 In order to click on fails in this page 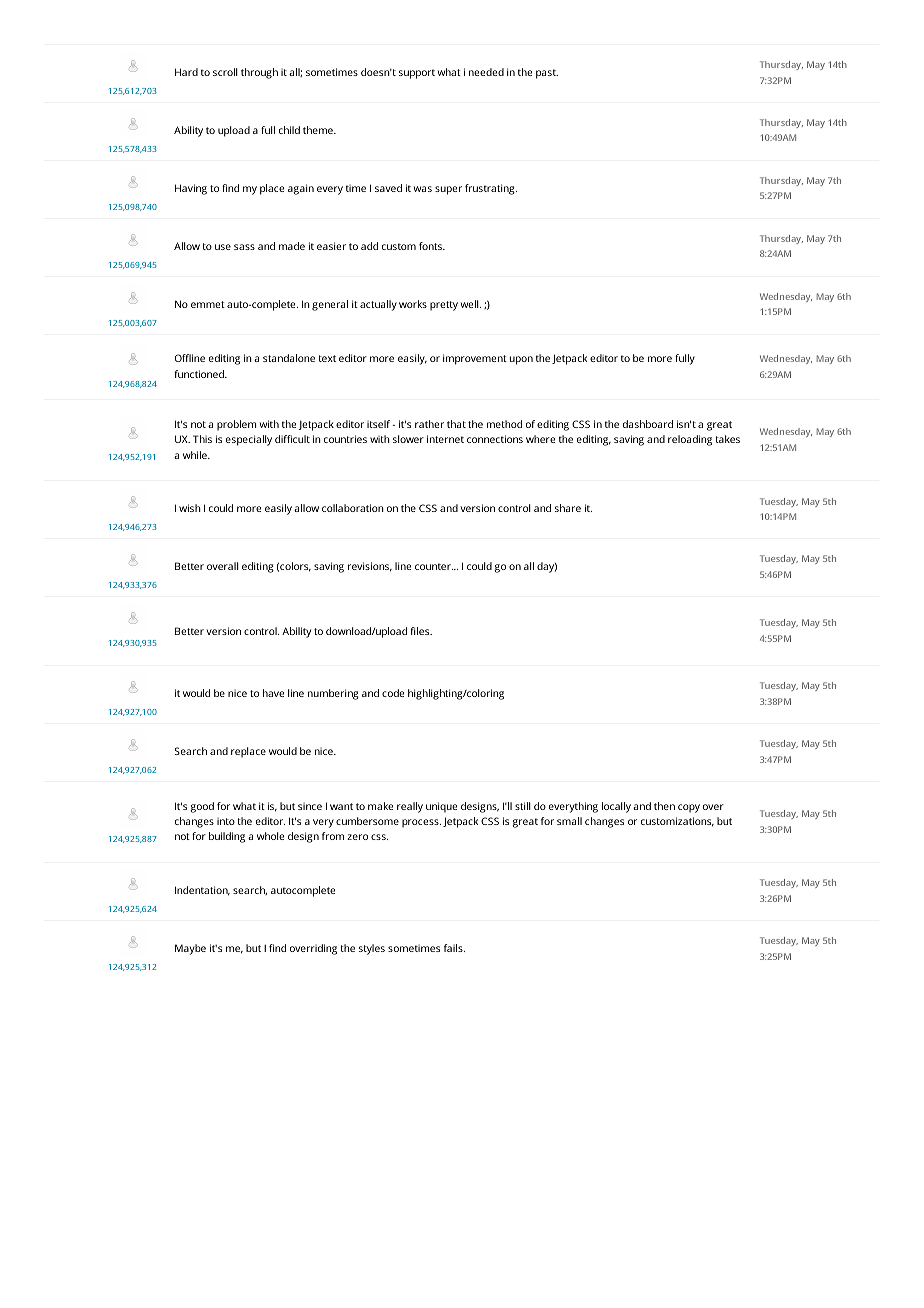, I will do `click(454, 948)`.
